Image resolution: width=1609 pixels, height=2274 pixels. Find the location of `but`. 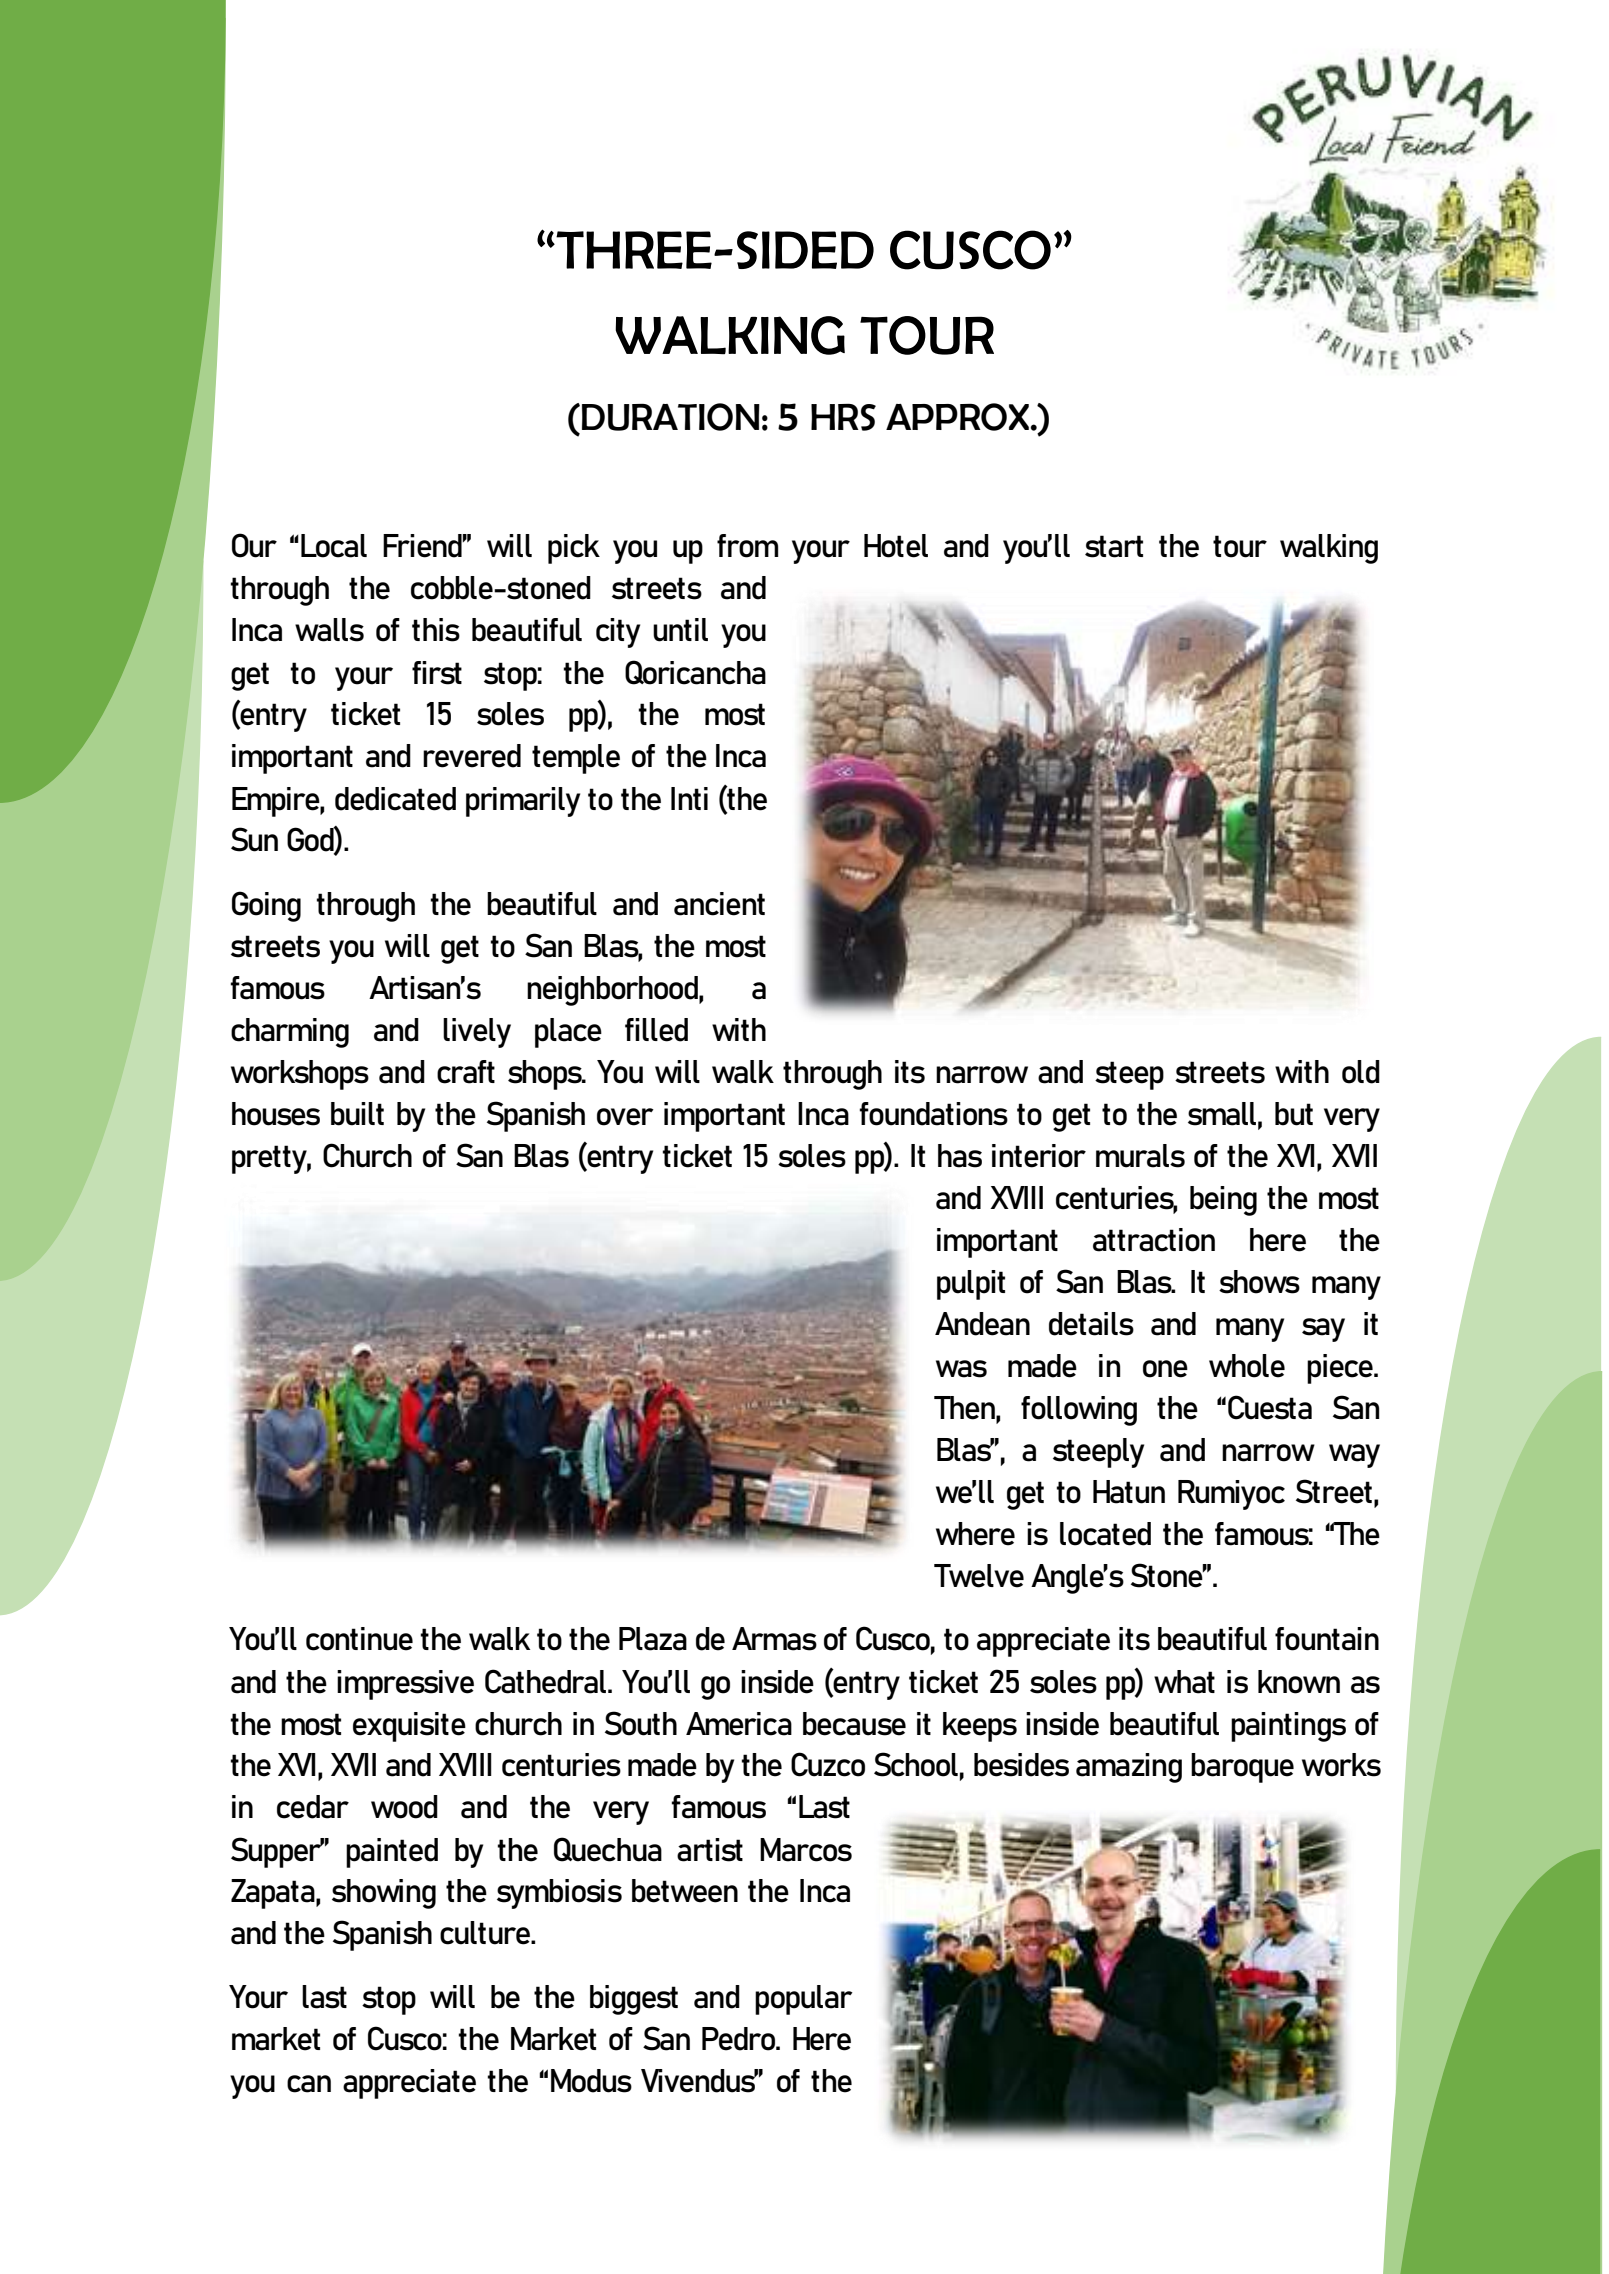

but is located at coordinates (1294, 1114).
